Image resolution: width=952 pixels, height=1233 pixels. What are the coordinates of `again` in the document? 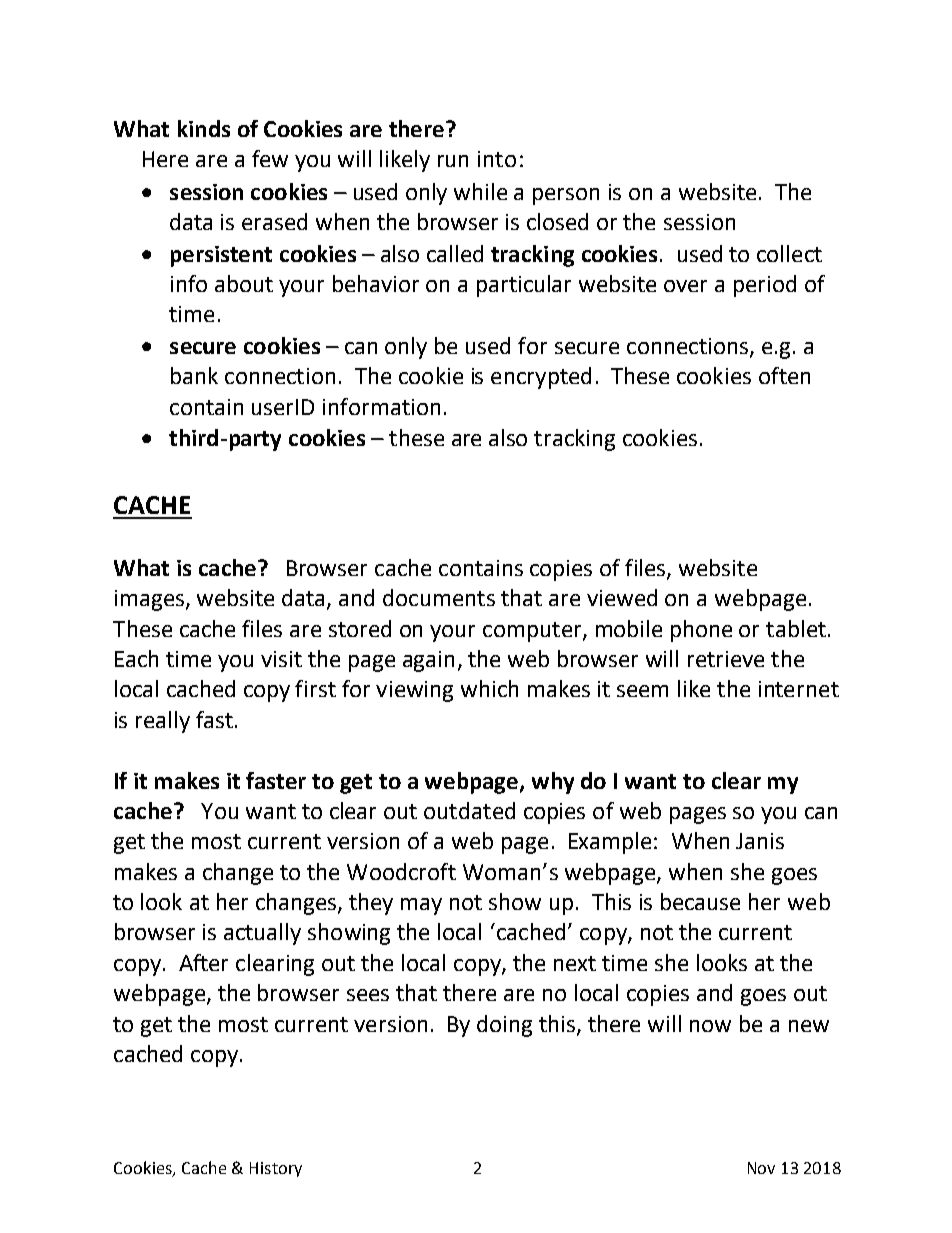 It's located at (428, 661).
